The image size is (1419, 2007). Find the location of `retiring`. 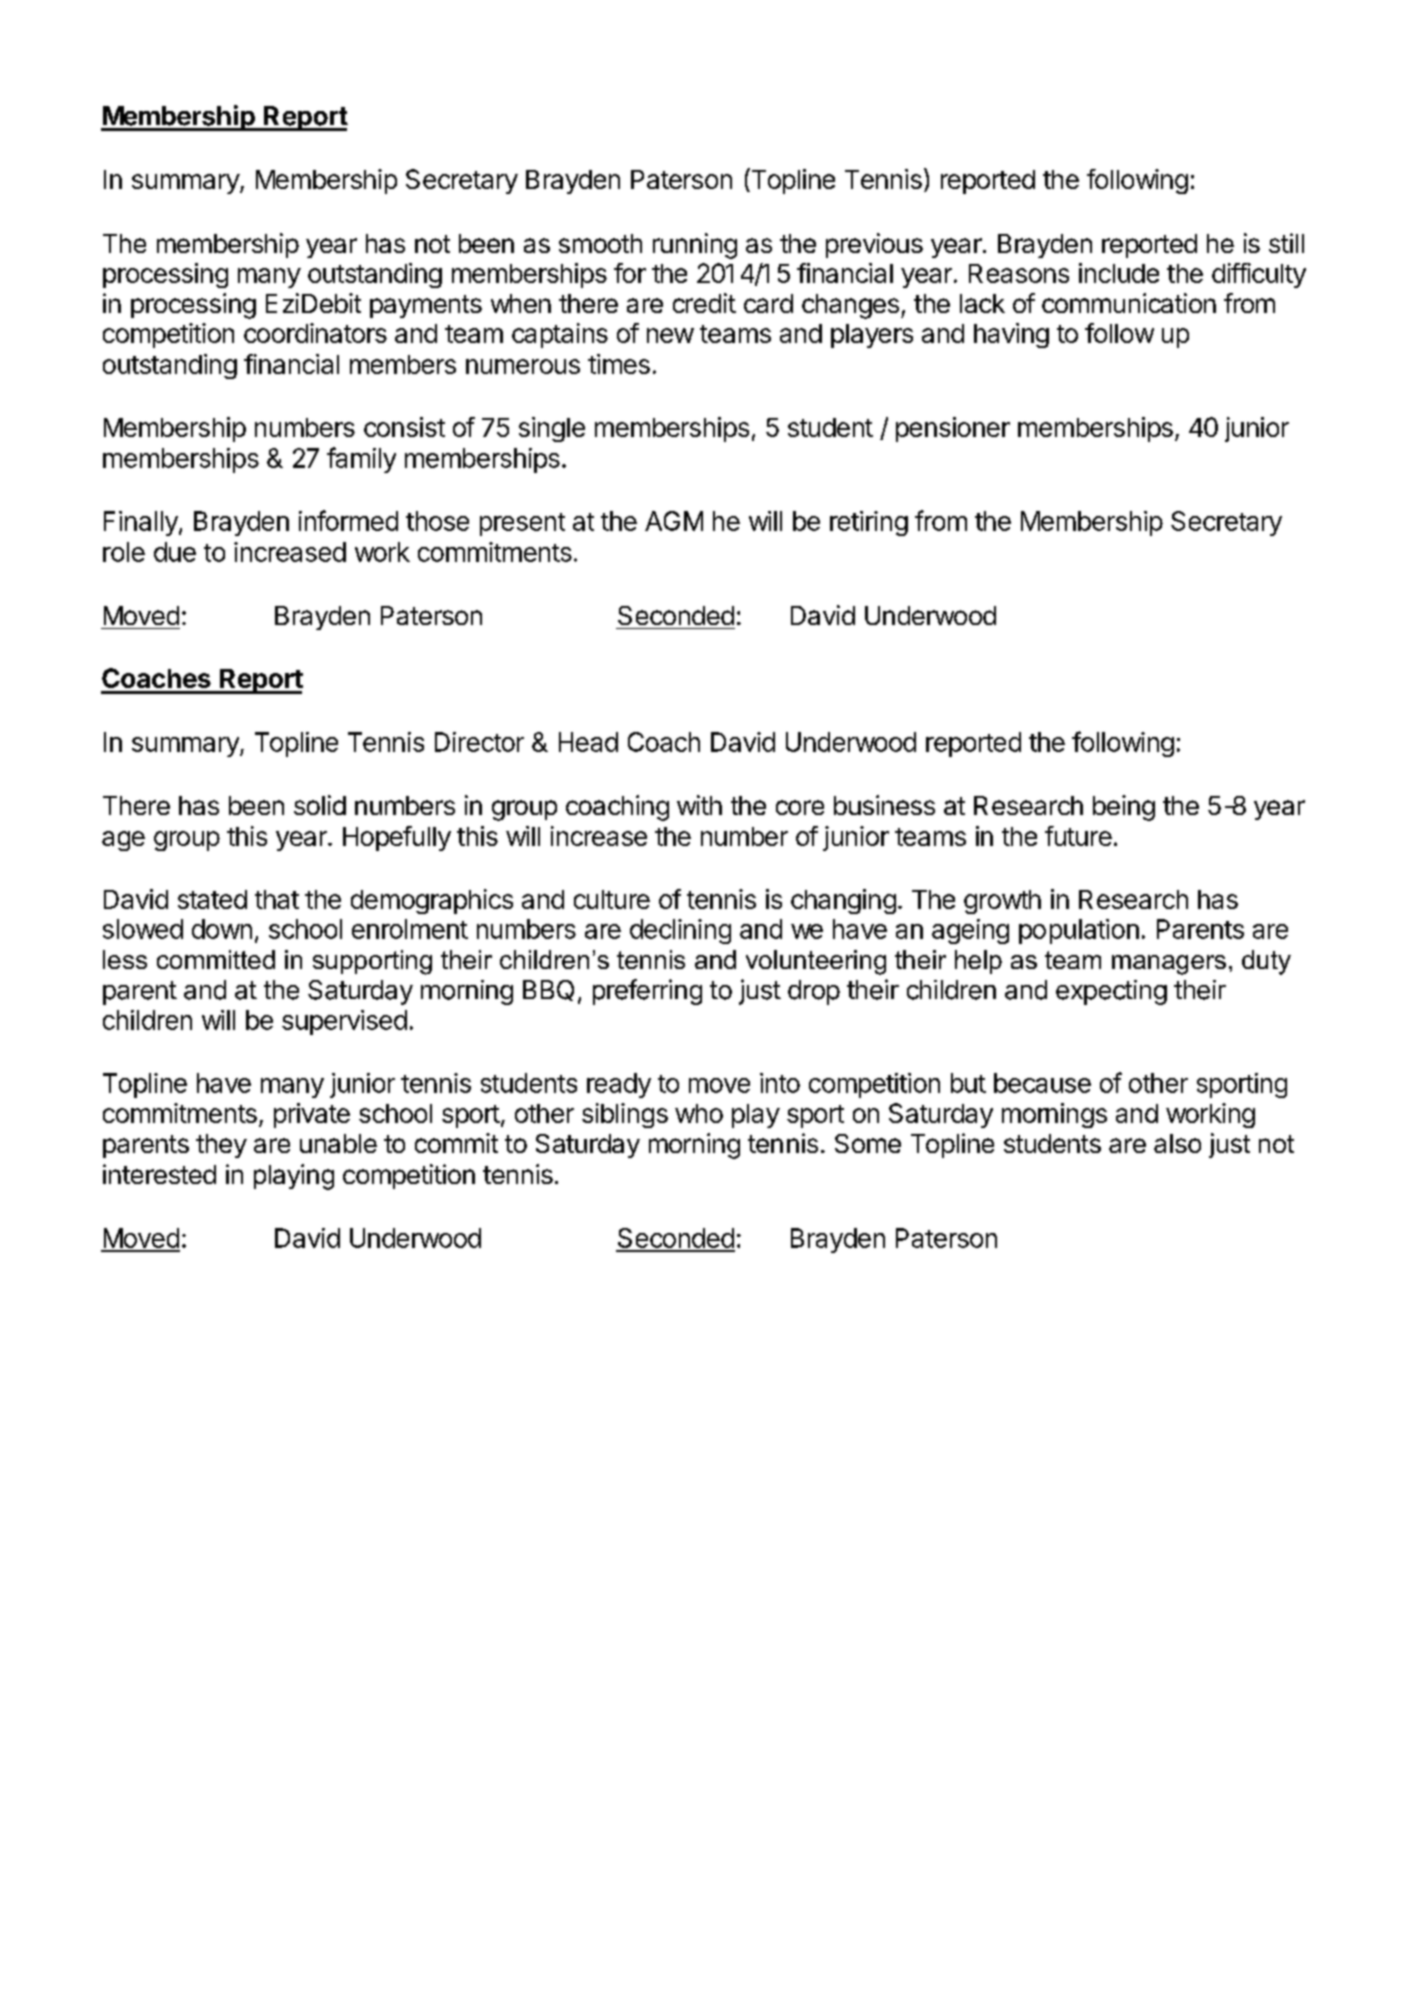

retiring is located at coordinates (869, 523).
